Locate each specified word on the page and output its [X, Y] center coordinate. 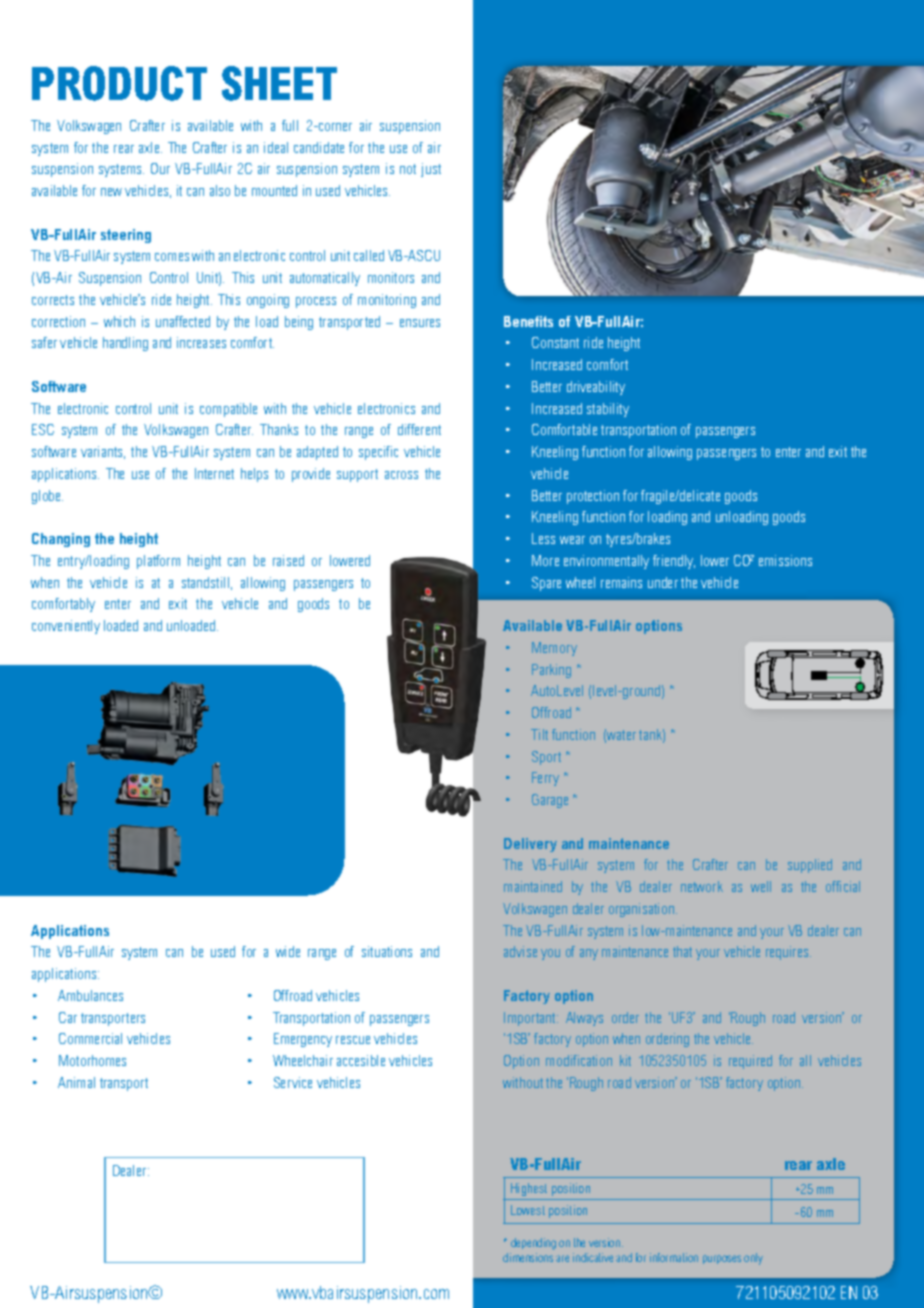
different [419, 429]
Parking [551, 671]
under [663, 582]
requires [788, 953]
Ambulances [90, 995]
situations [387, 951]
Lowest [528, 1210]
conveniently [66, 627]
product [119, 83]
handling [125, 344]
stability [608, 410]
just [431, 170]
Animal [76, 1082]
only [753, 1259]
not [408, 169]
